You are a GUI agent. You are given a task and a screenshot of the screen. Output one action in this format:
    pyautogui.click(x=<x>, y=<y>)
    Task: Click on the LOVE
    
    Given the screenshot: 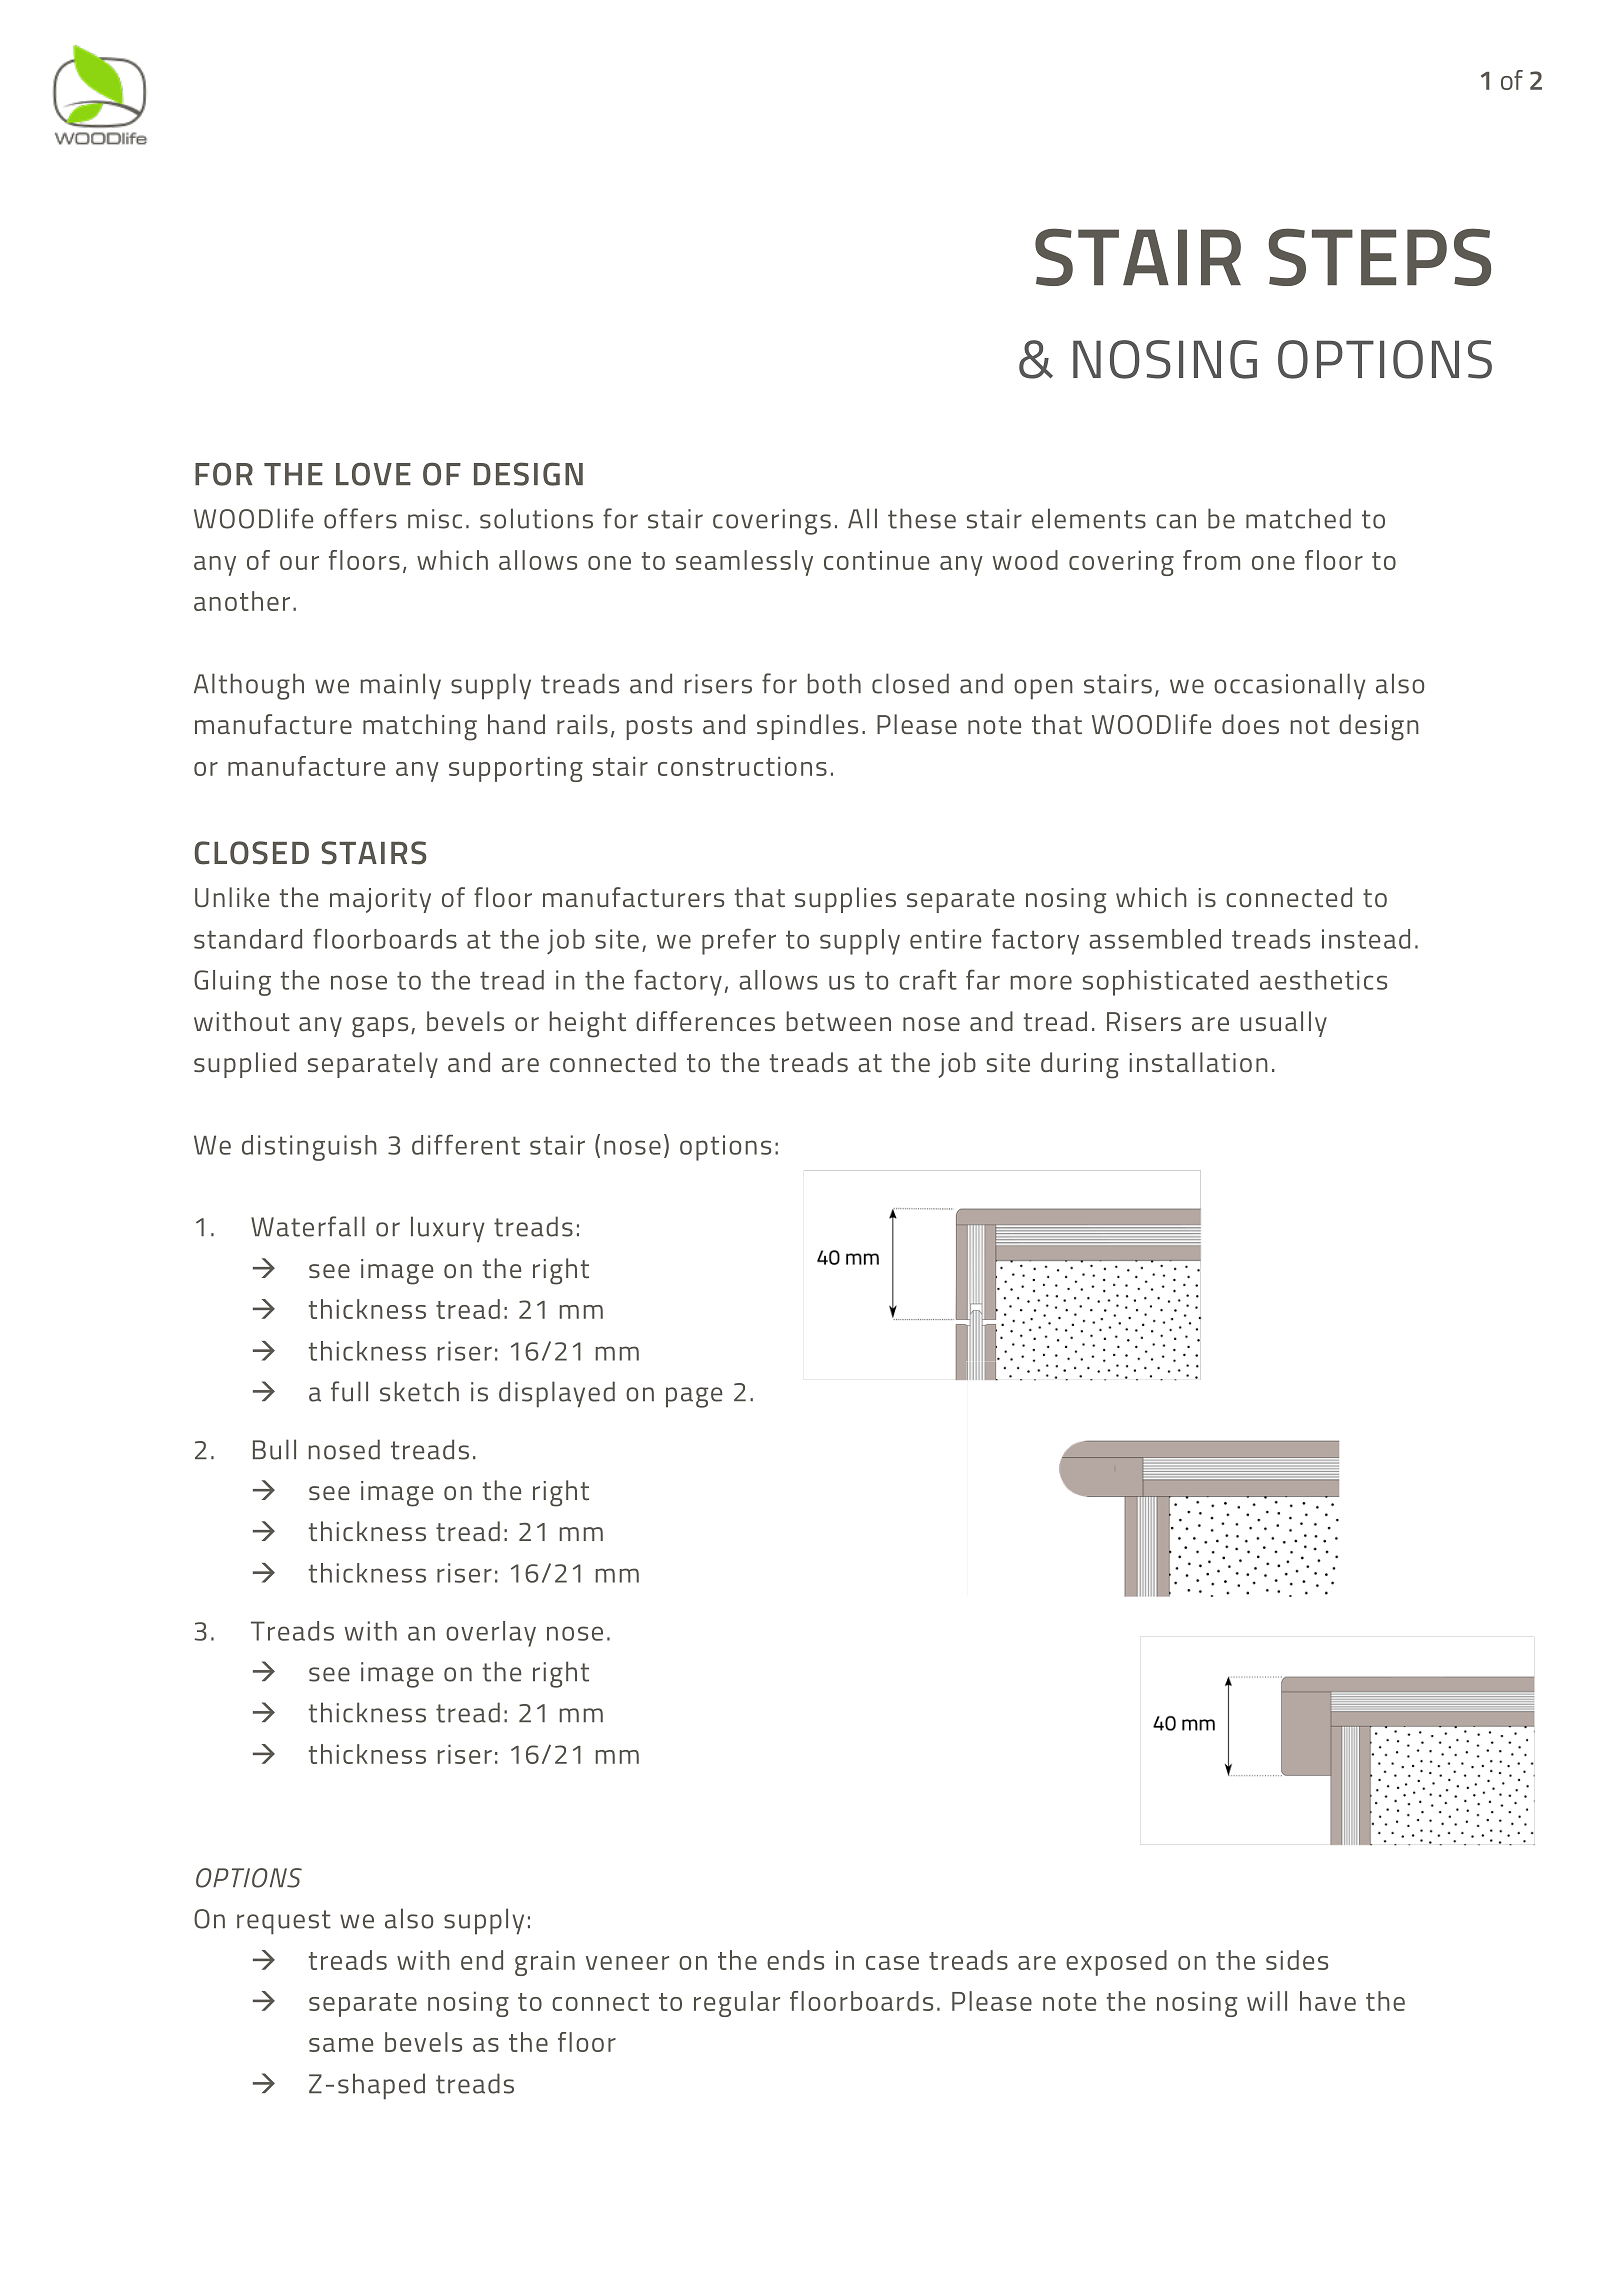 What is the action you would take?
    pyautogui.click(x=373, y=474)
